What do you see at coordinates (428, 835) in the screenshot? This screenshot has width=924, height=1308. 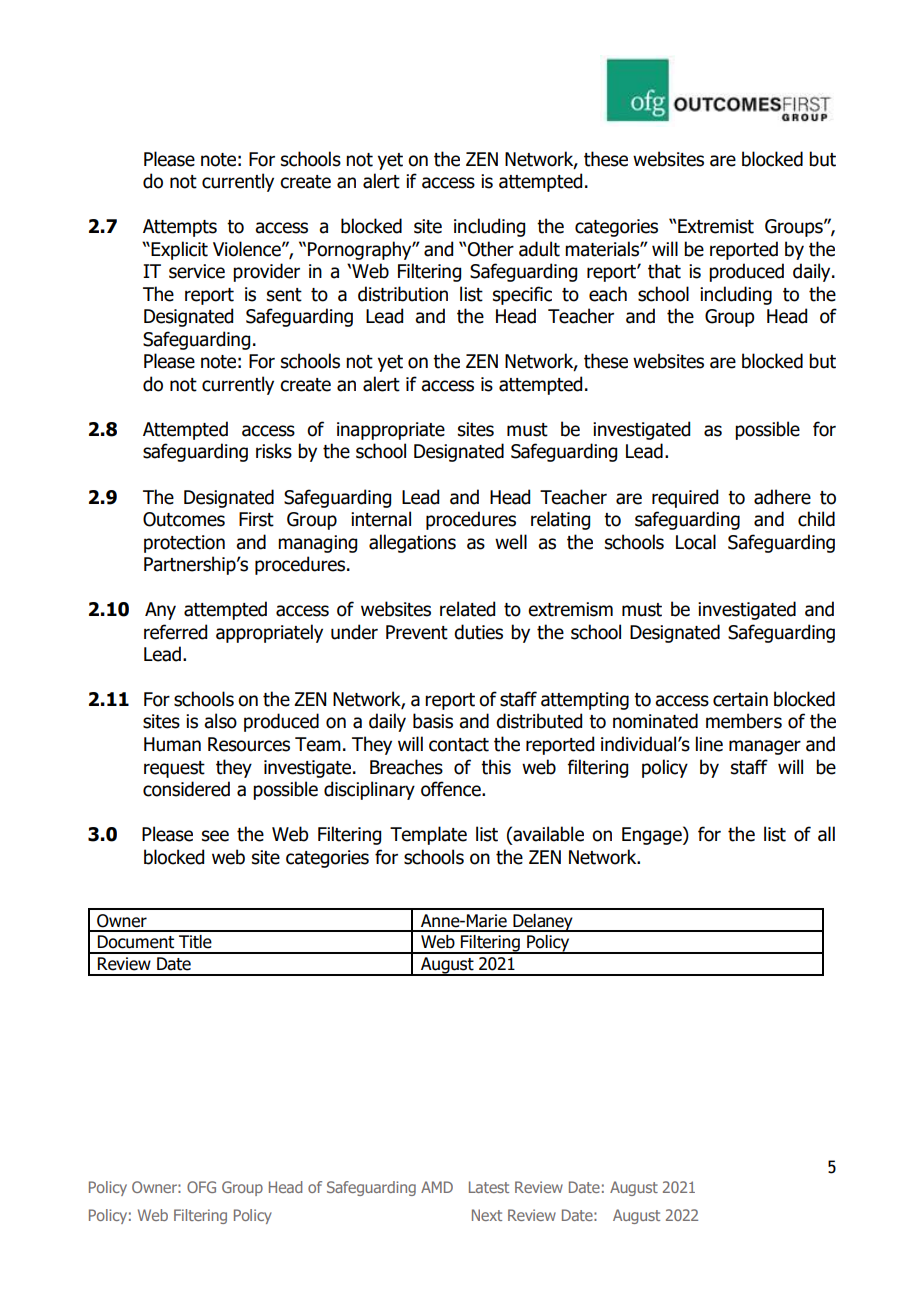 I see `Template` at bounding box center [428, 835].
